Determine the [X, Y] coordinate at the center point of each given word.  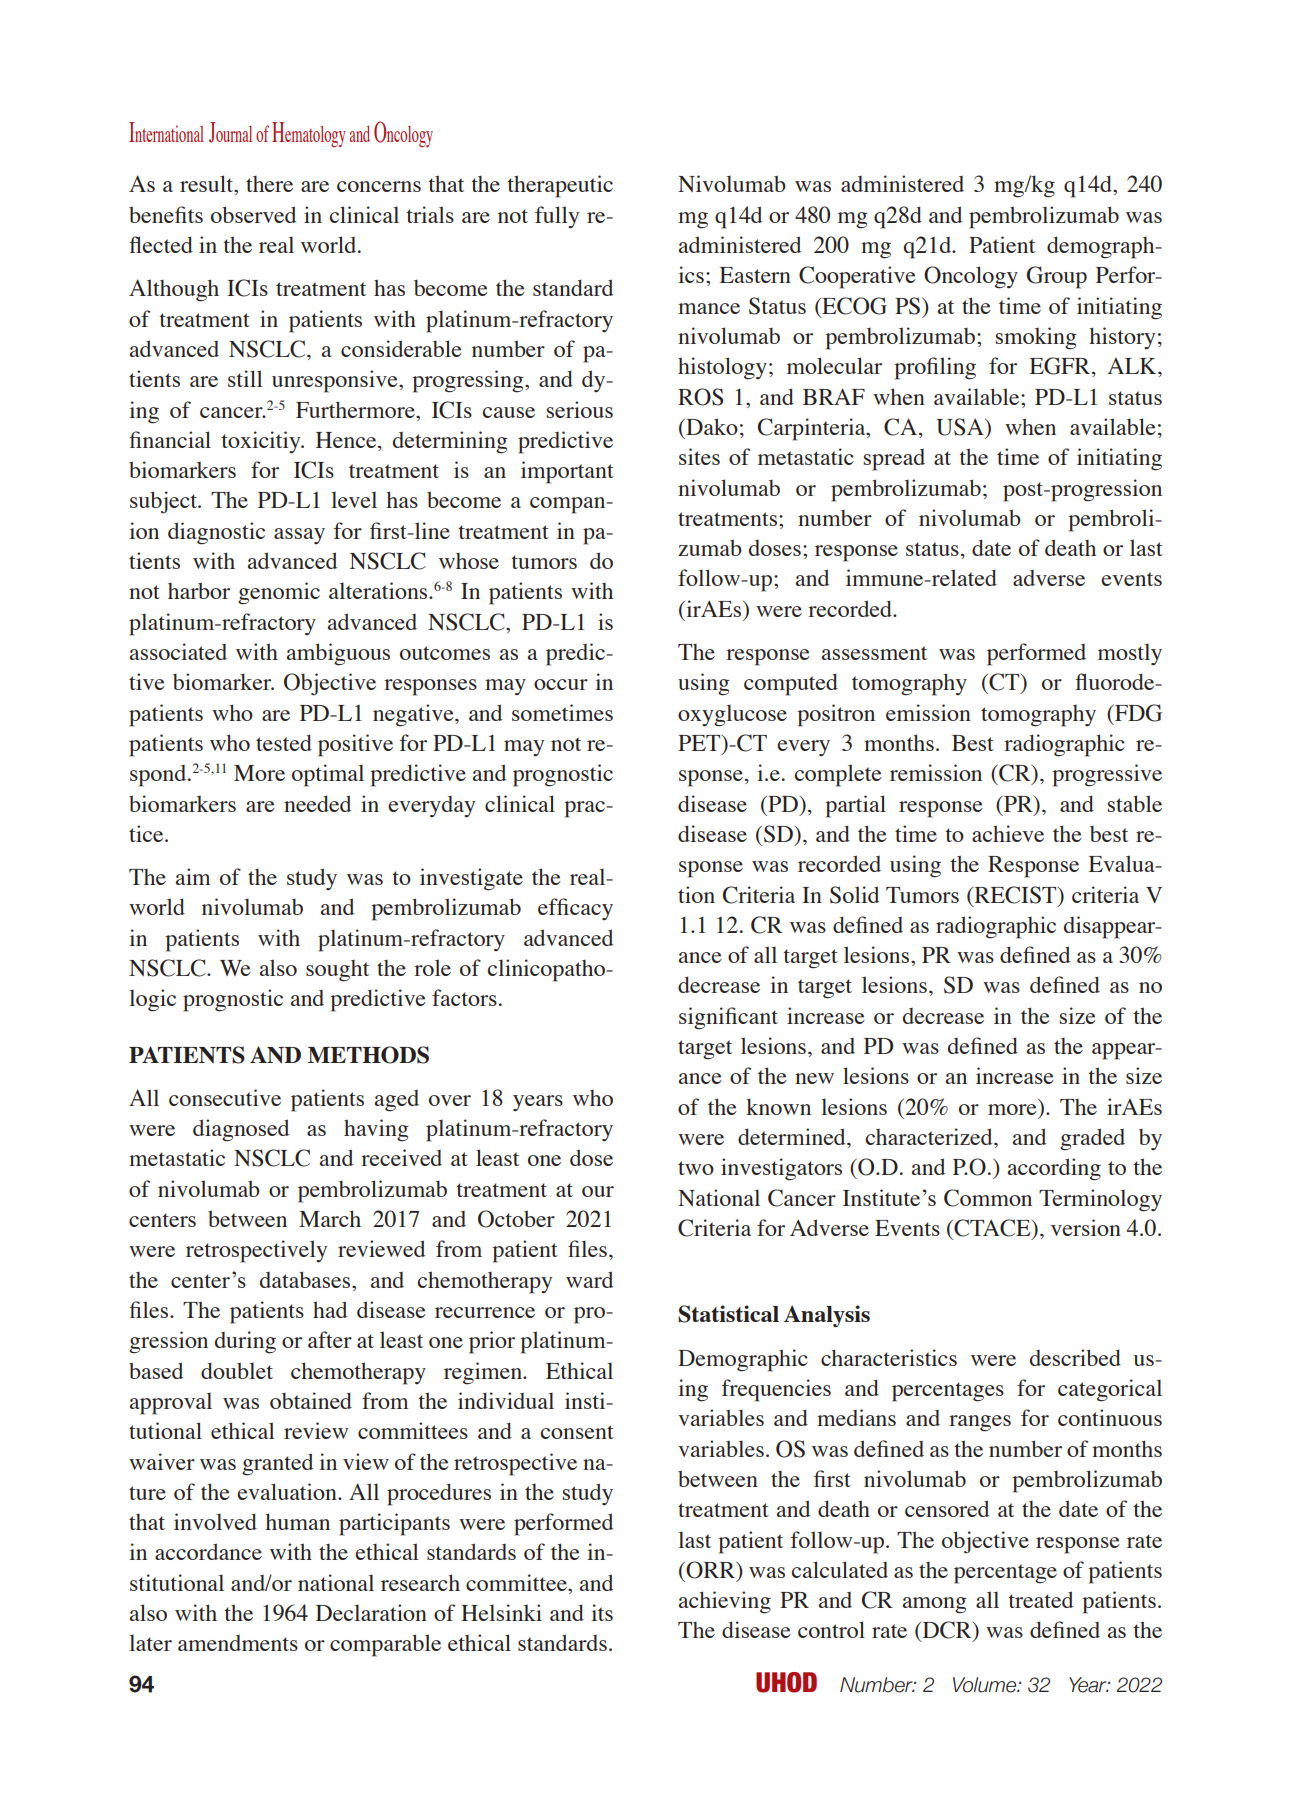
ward [589, 1279]
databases [306, 1279]
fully [557, 217]
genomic [279, 593]
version [1086, 1227]
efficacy [575, 909]
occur [561, 684]
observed [253, 214]
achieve [1008, 833]
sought [337, 971]
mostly [1130, 654]
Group [1057, 277]
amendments [238, 1643]
